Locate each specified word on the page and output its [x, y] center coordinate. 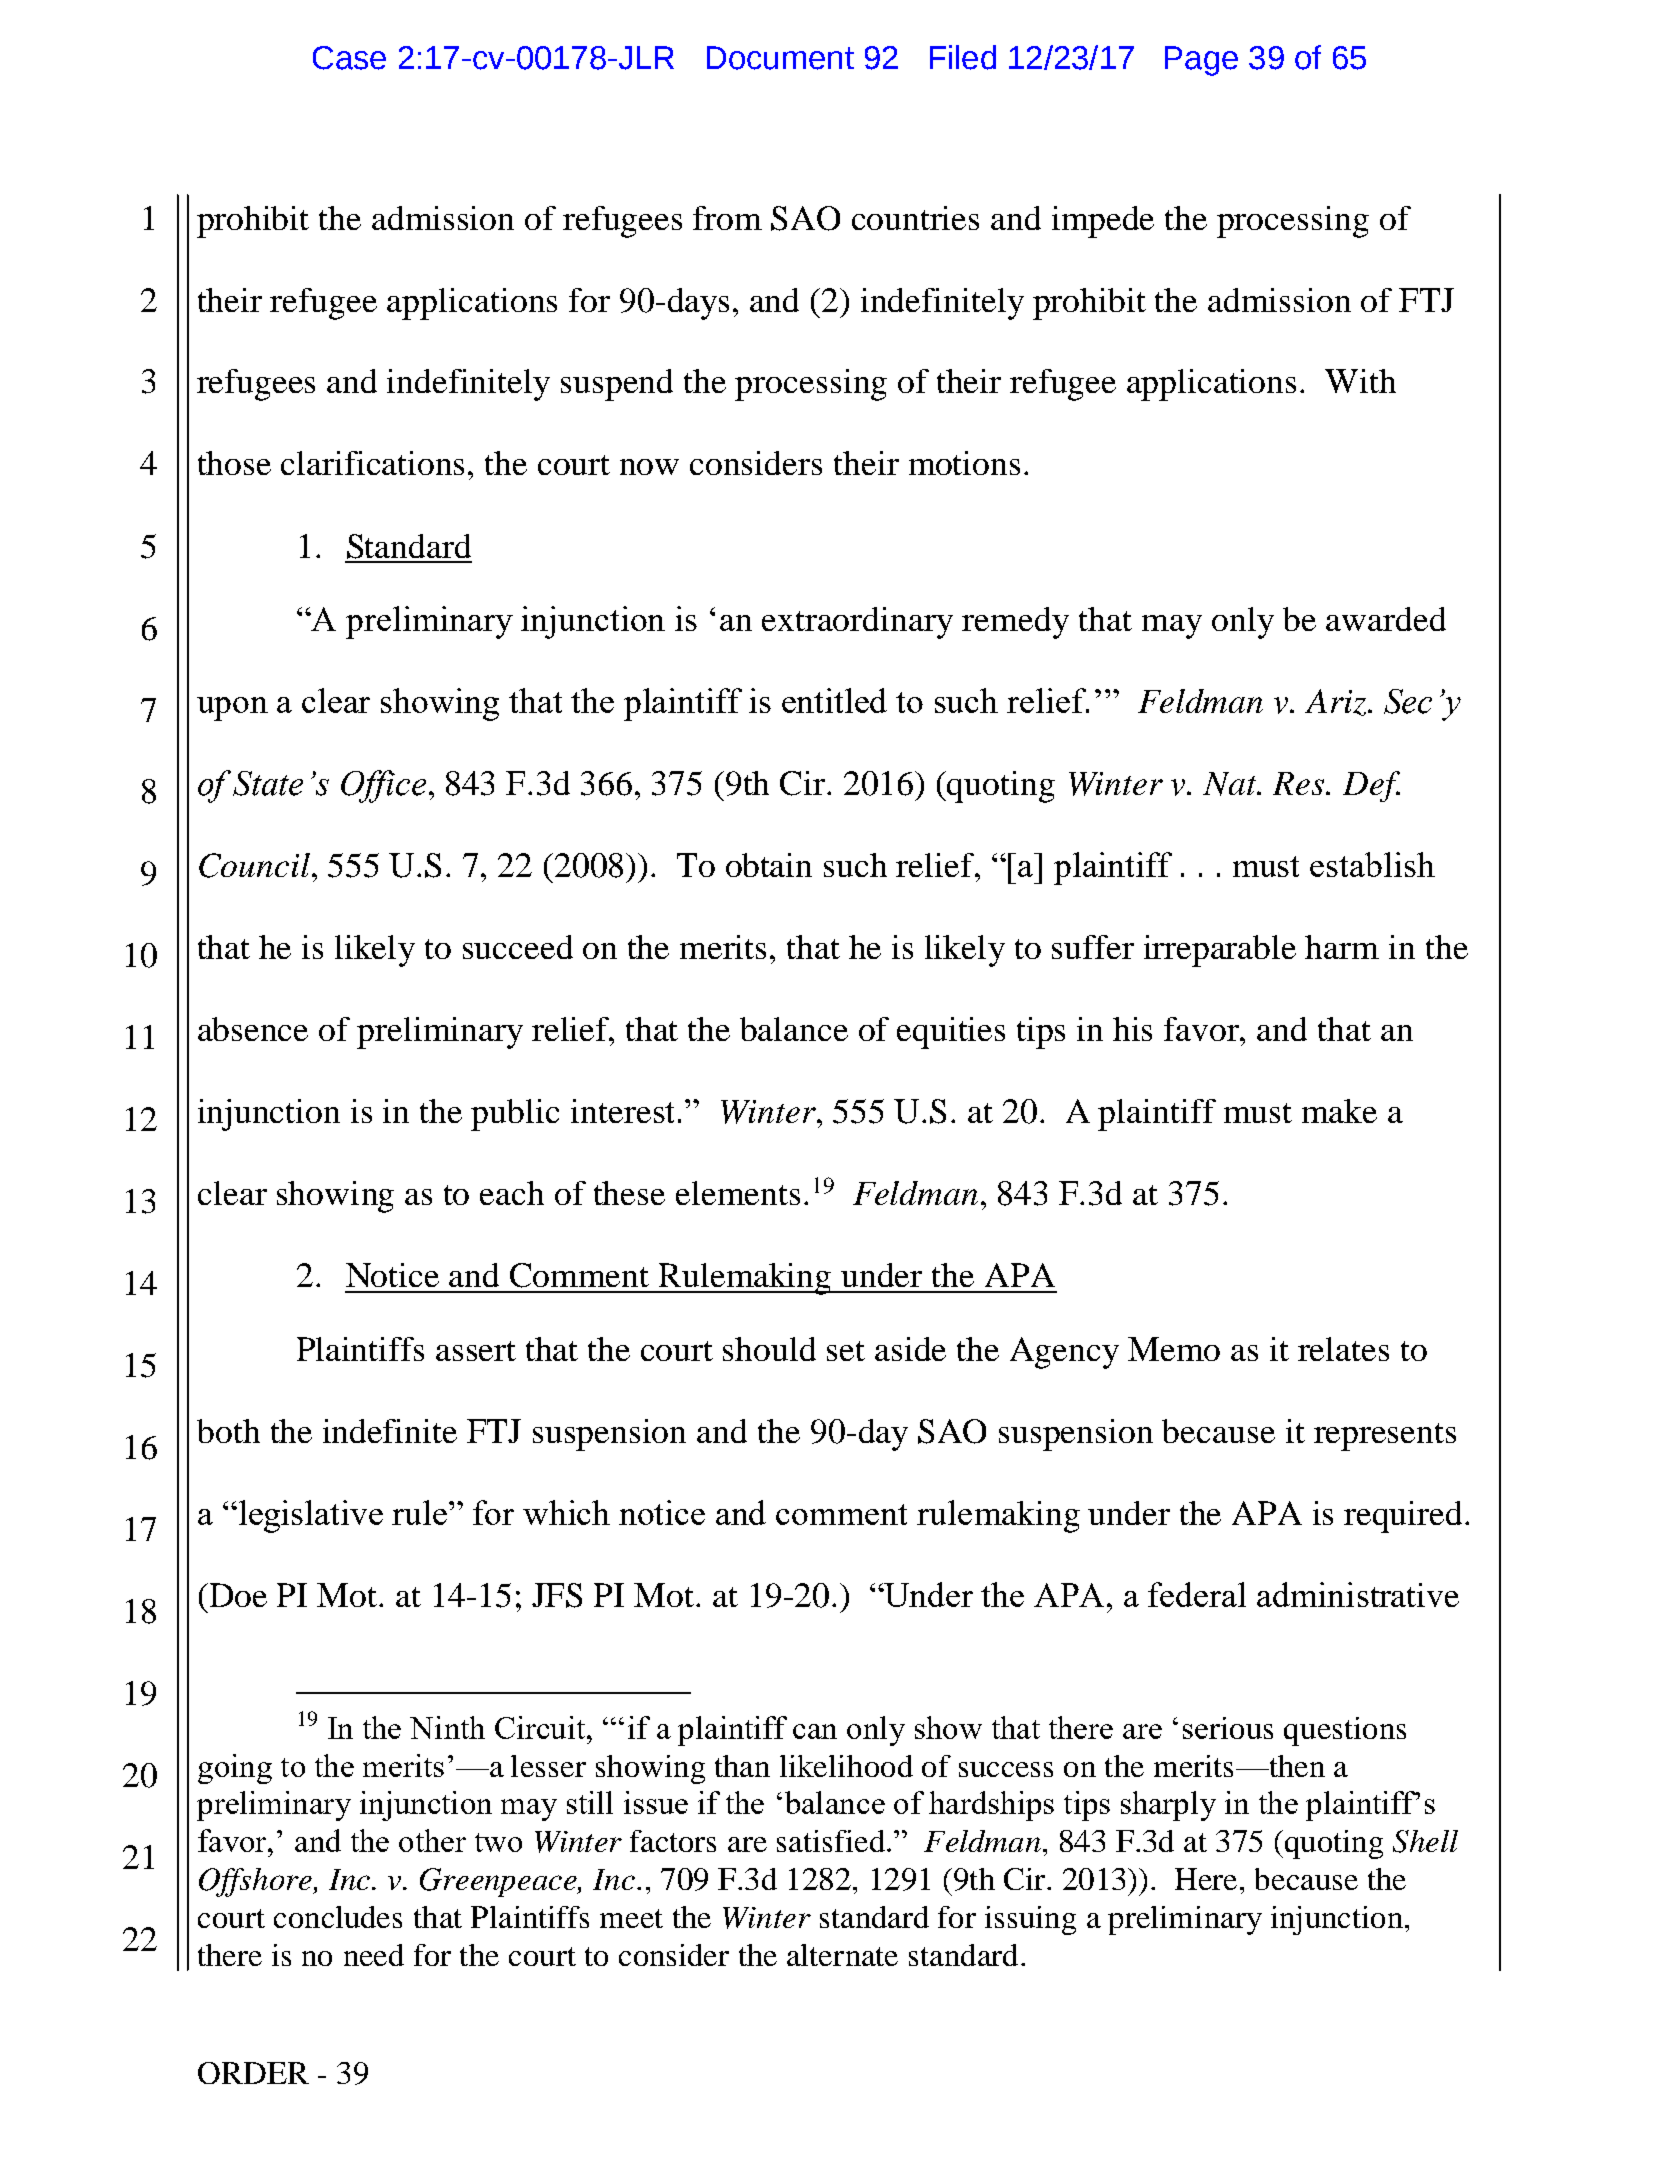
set [846, 1351]
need [374, 1955]
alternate [842, 1955]
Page [1201, 61]
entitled [834, 700]
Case [349, 58]
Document [780, 58]
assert [476, 1351]
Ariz [1337, 702]
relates [1343, 1349]
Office [383, 786]
